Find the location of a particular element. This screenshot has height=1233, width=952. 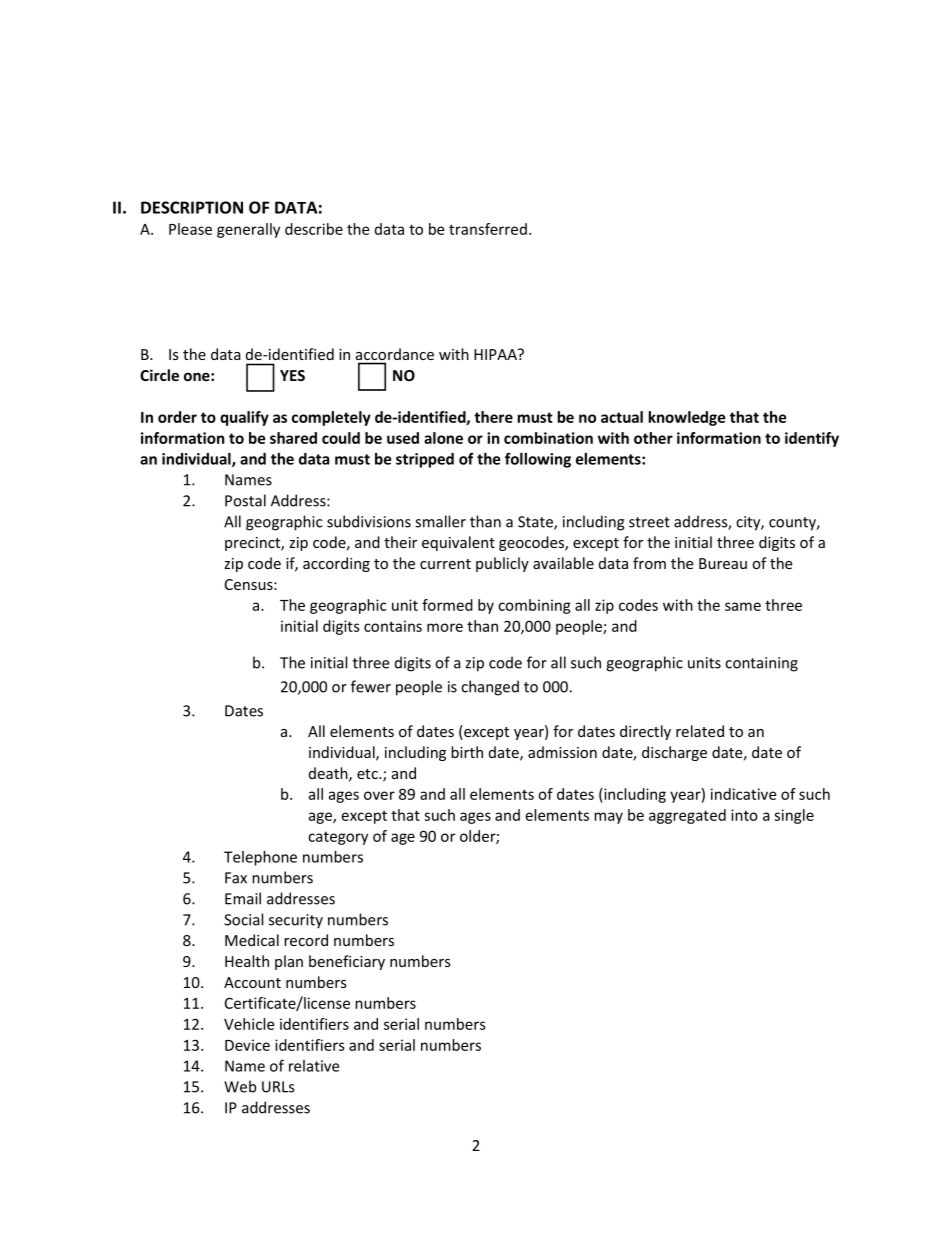

related is located at coordinates (700, 731).
